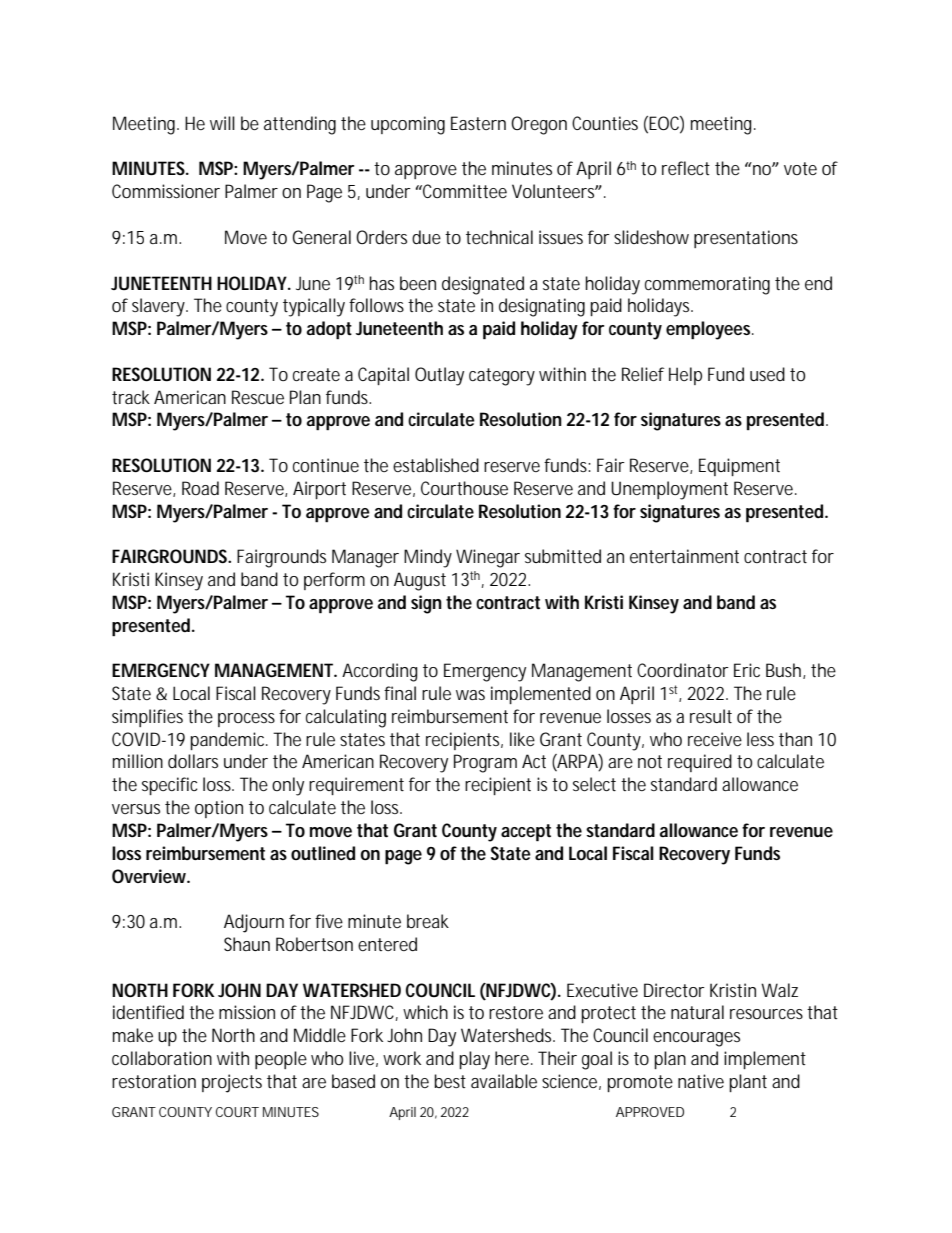 This screenshot has height=1233, width=952. I want to click on process, so click(246, 720).
